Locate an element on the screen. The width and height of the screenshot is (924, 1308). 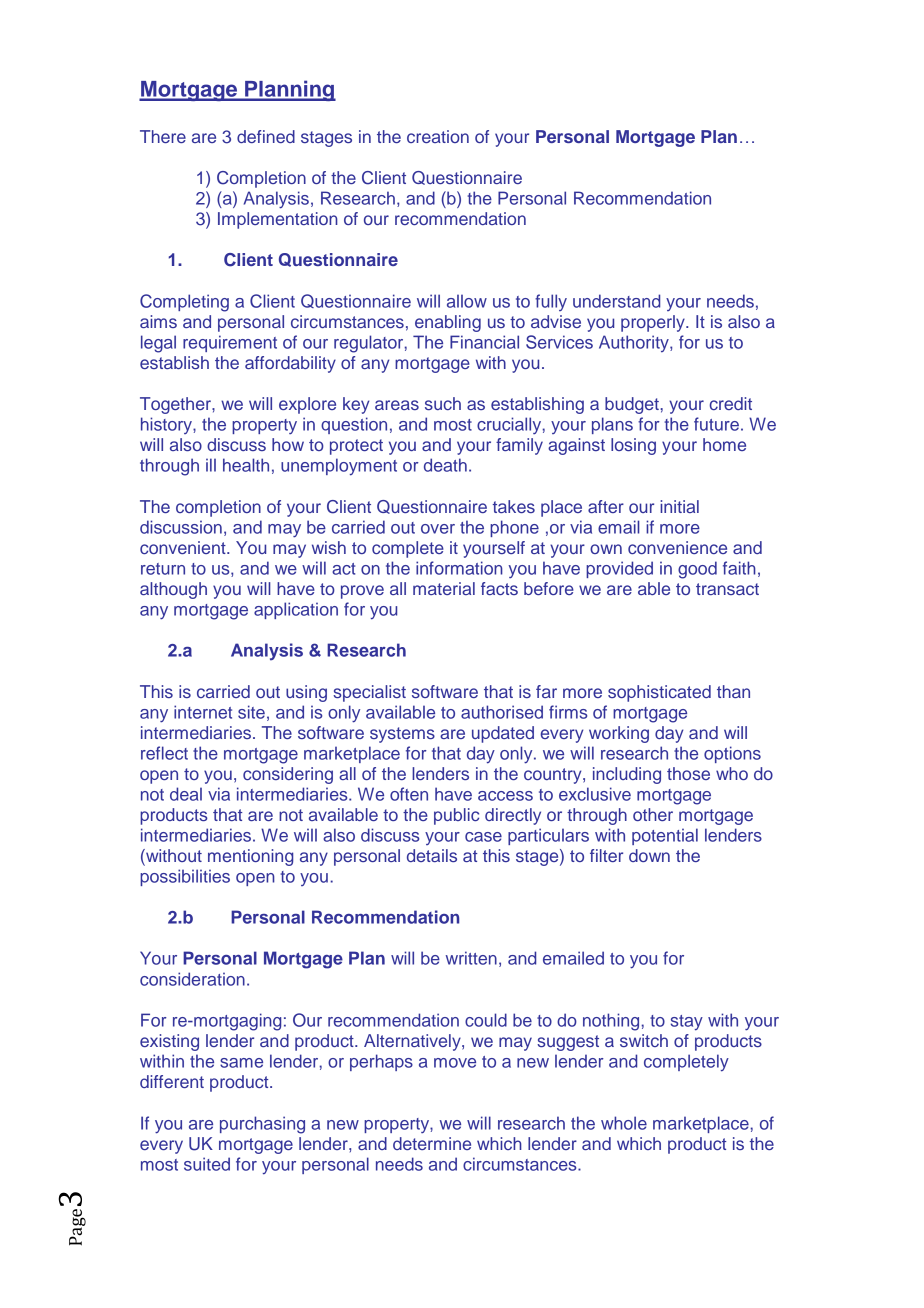
public is located at coordinates (456, 816).
